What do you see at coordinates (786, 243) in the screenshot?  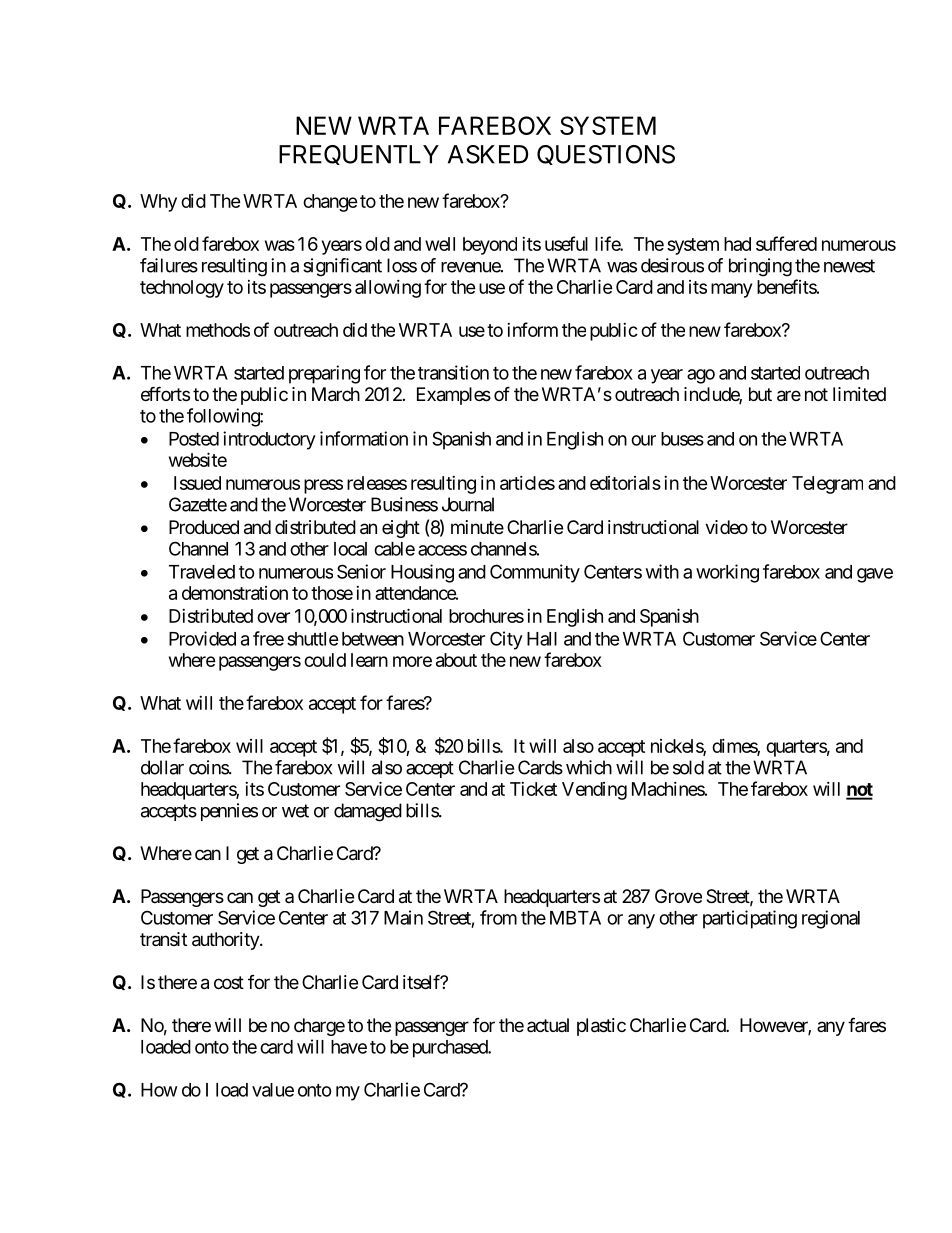 I see `suffered` at bounding box center [786, 243].
